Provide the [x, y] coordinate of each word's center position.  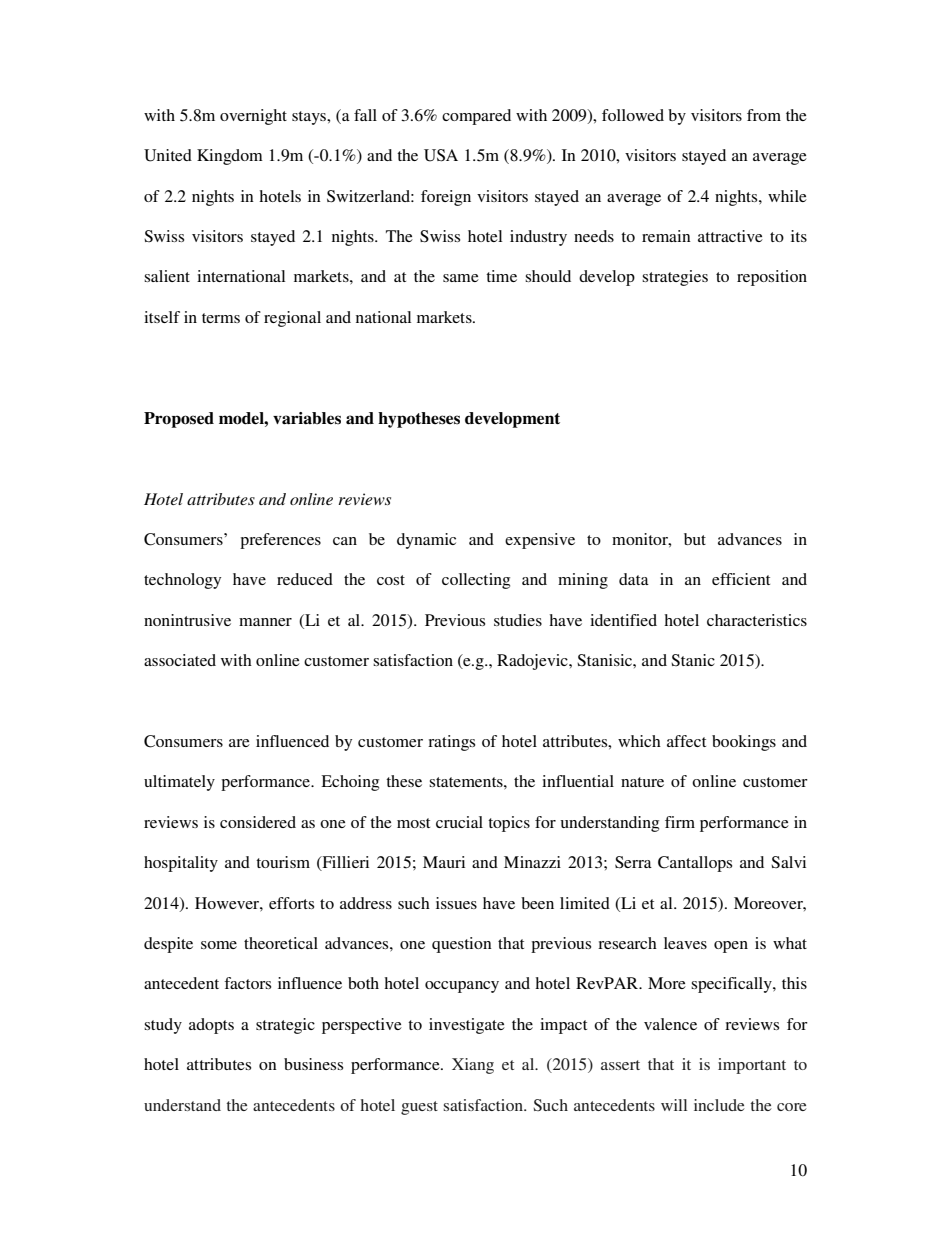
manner [265, 622]
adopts [211, 1026]
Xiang [473, 1066]
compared [476, 117]
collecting [476, 581]
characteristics [757, 620]
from [764, 115]
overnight [253, 117]
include [719, 1105]
